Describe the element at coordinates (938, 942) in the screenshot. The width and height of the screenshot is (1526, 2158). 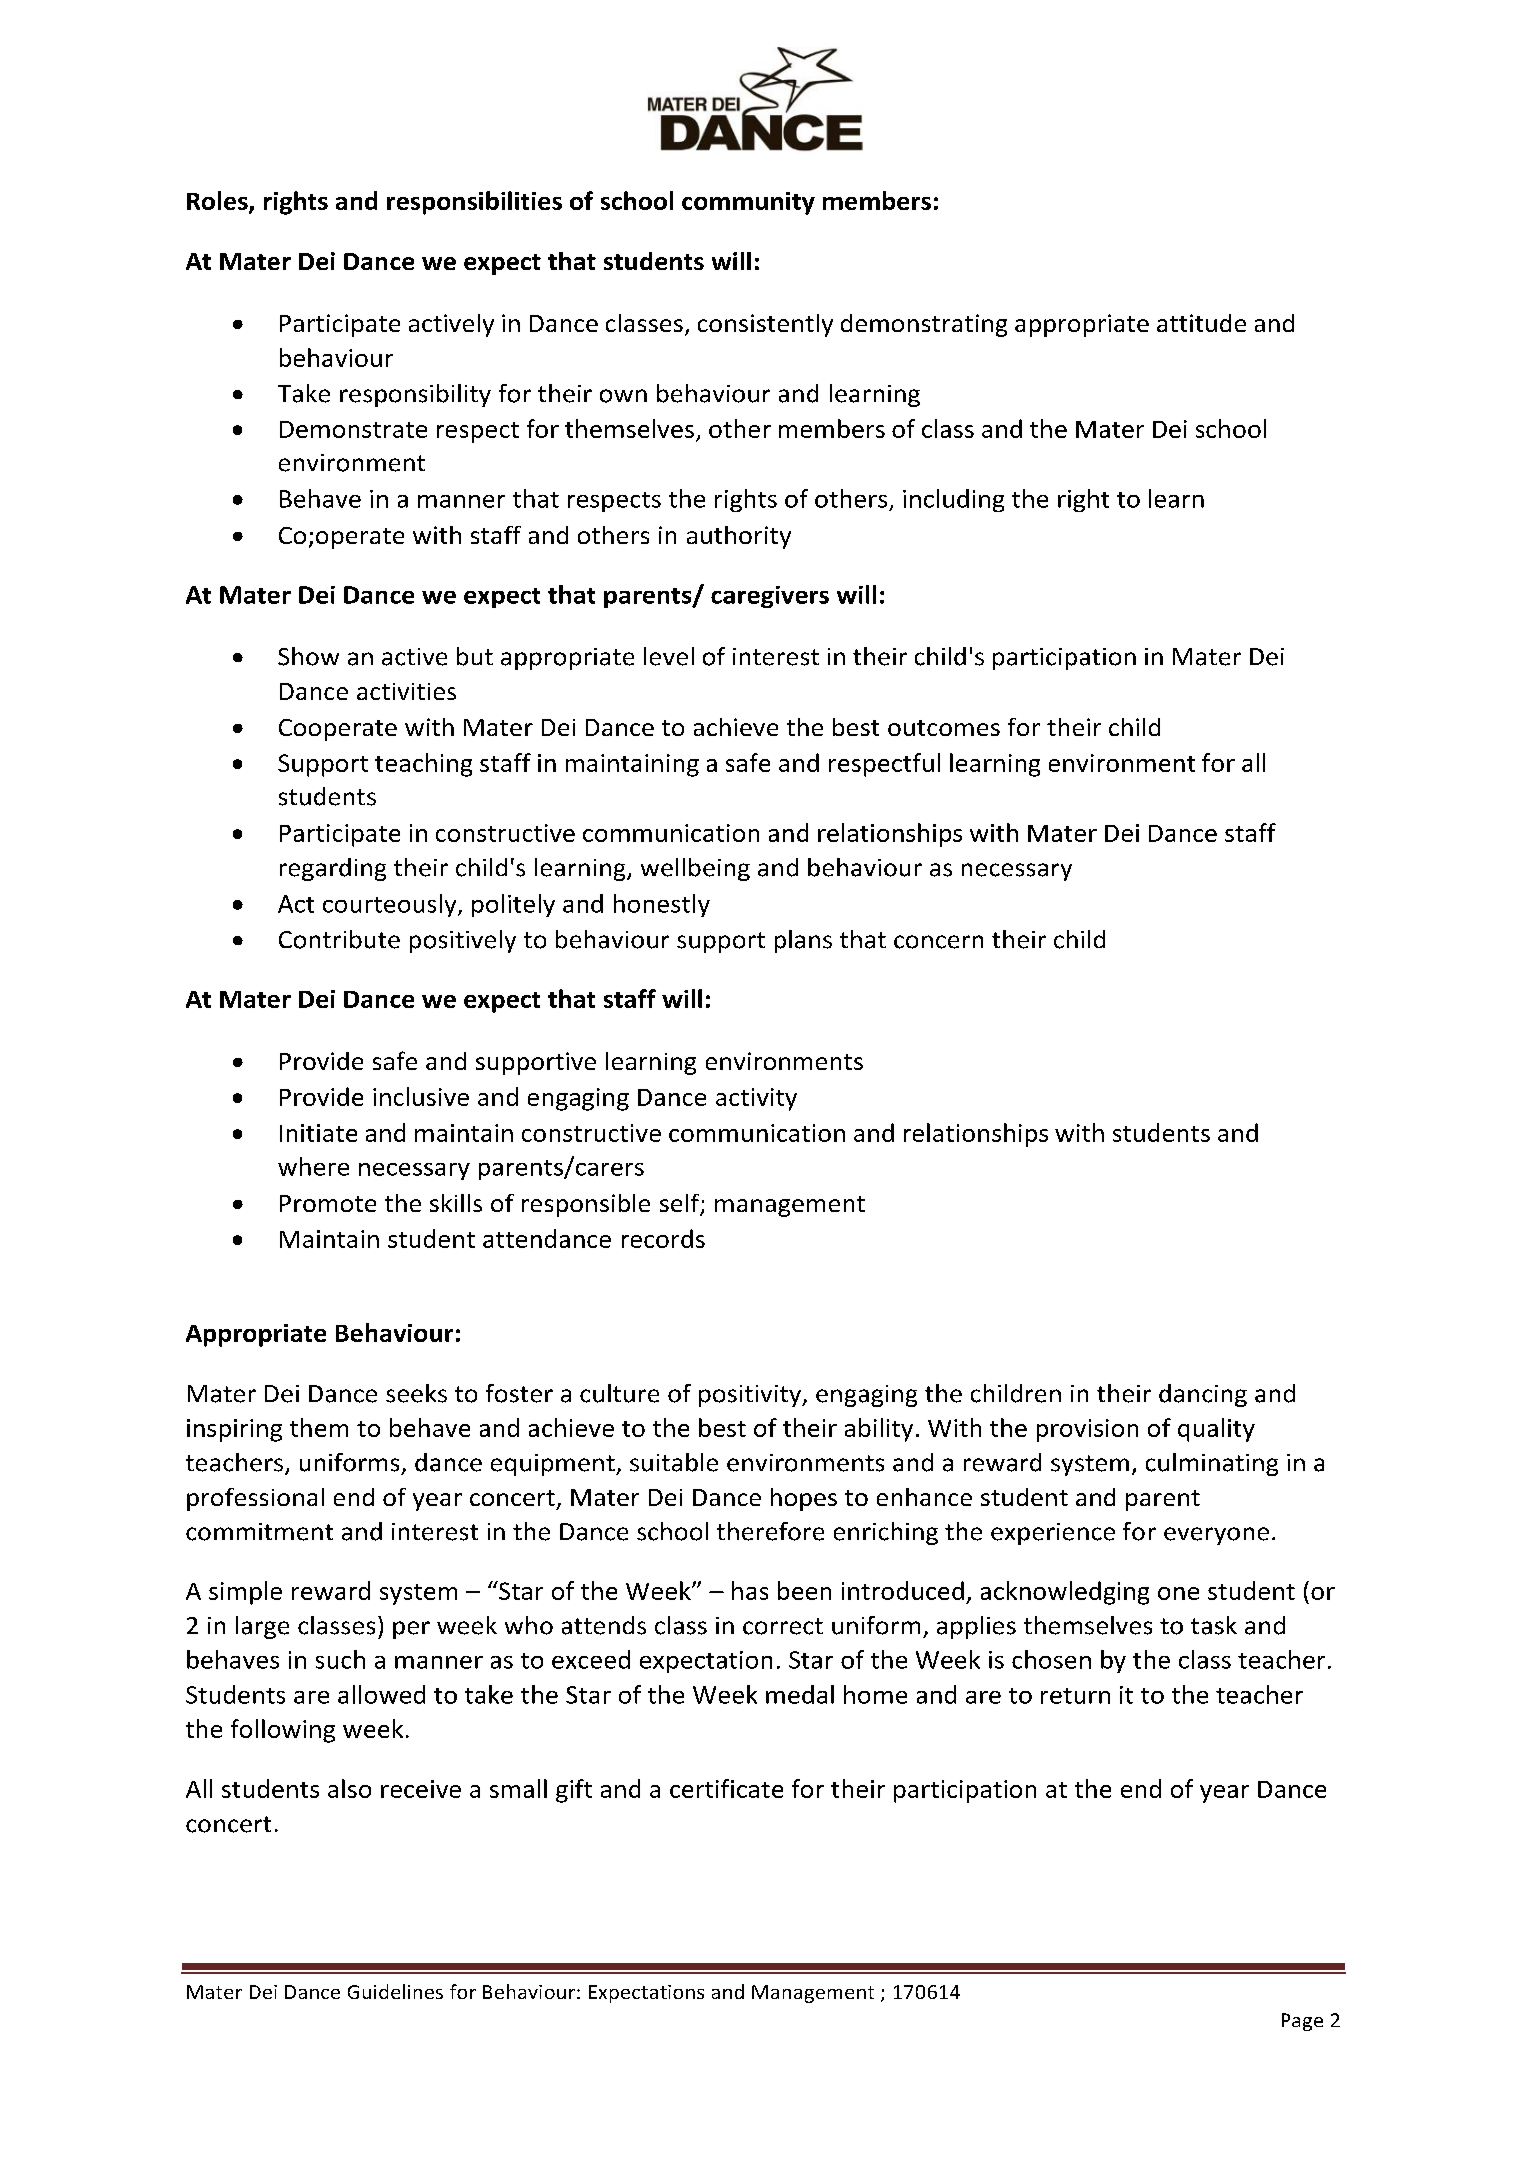
I see `concern` at that location.
